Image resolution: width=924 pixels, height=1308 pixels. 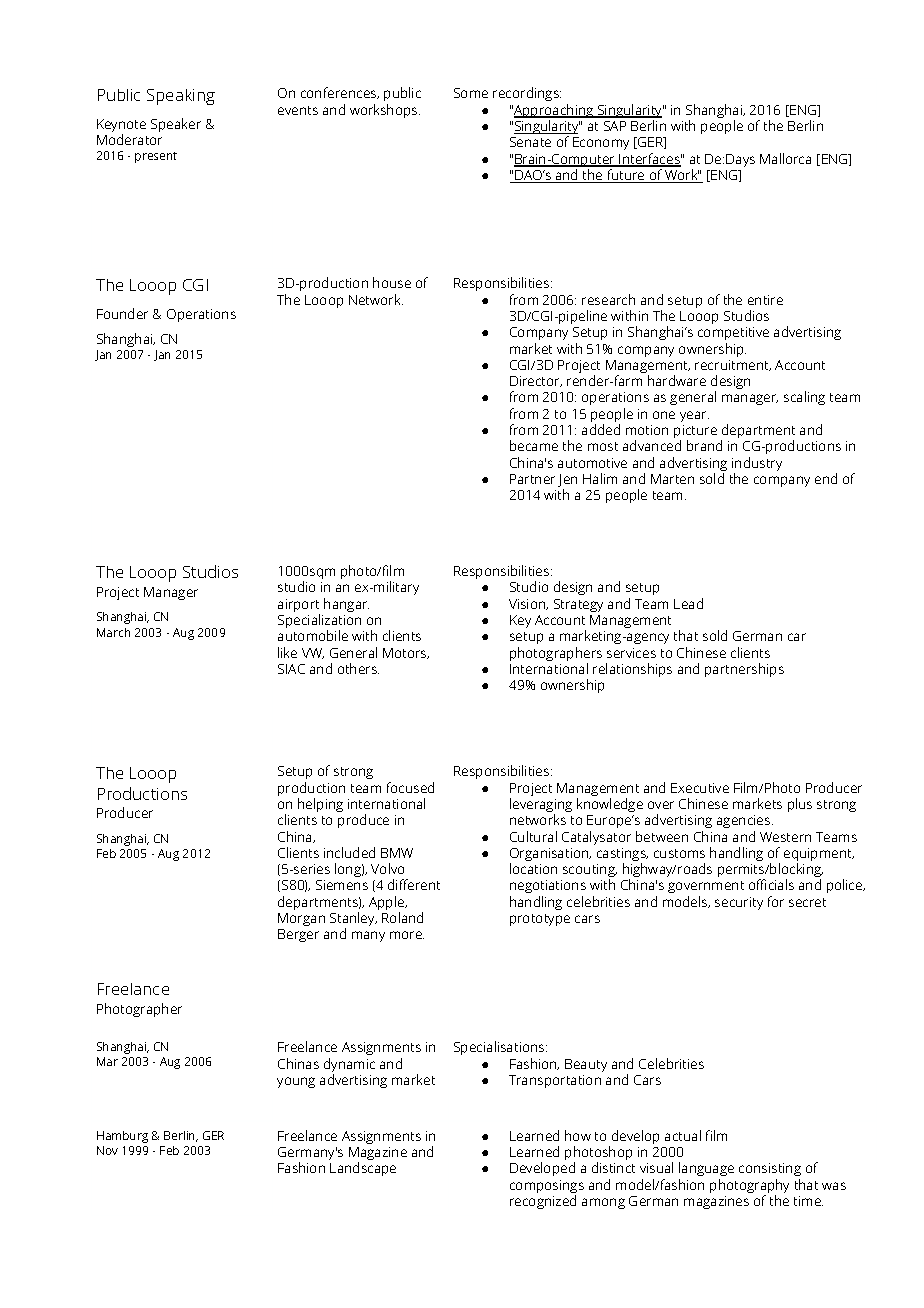 I want to click on Some, so click(x=471, y=93).
